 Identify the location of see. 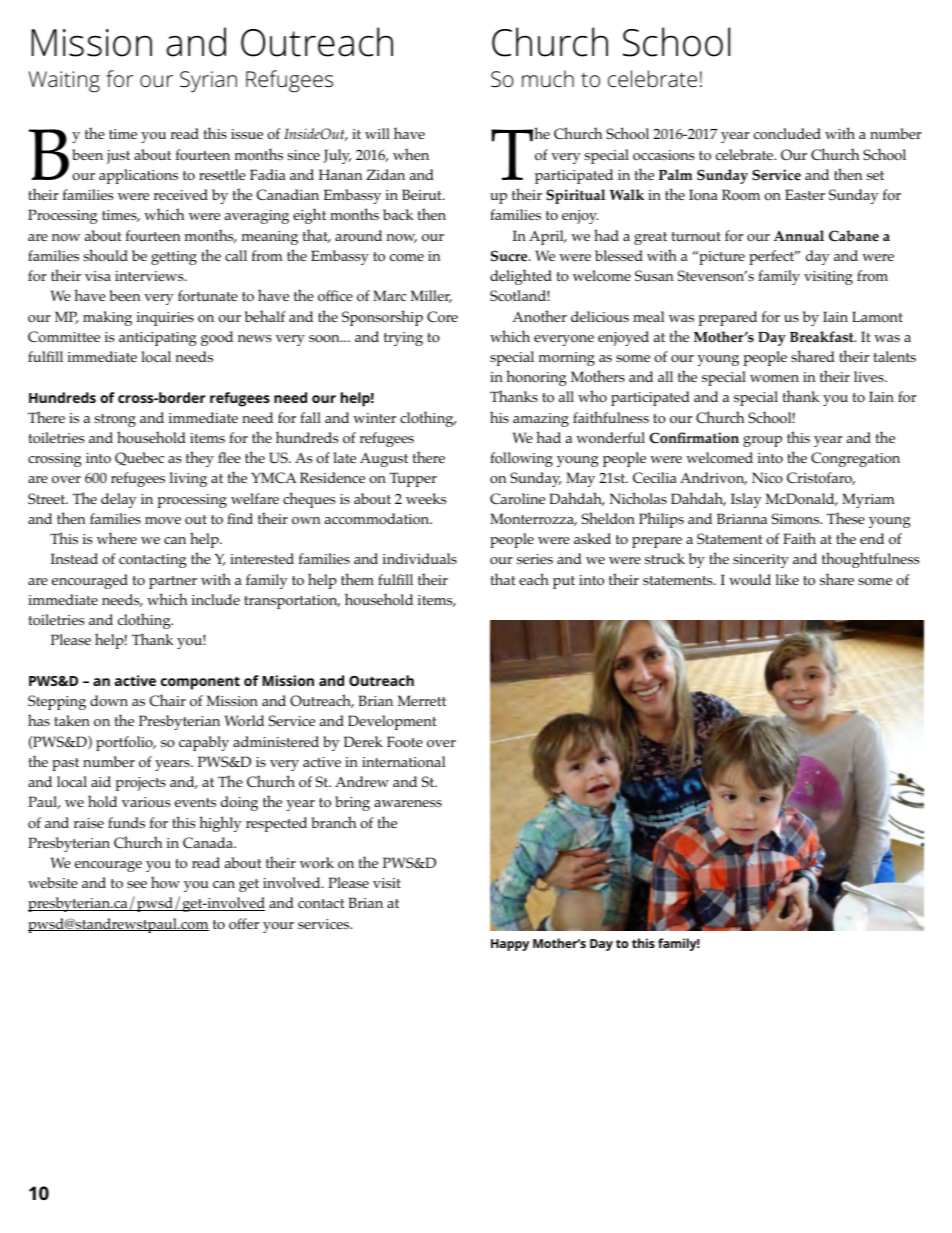
(137, 884).
